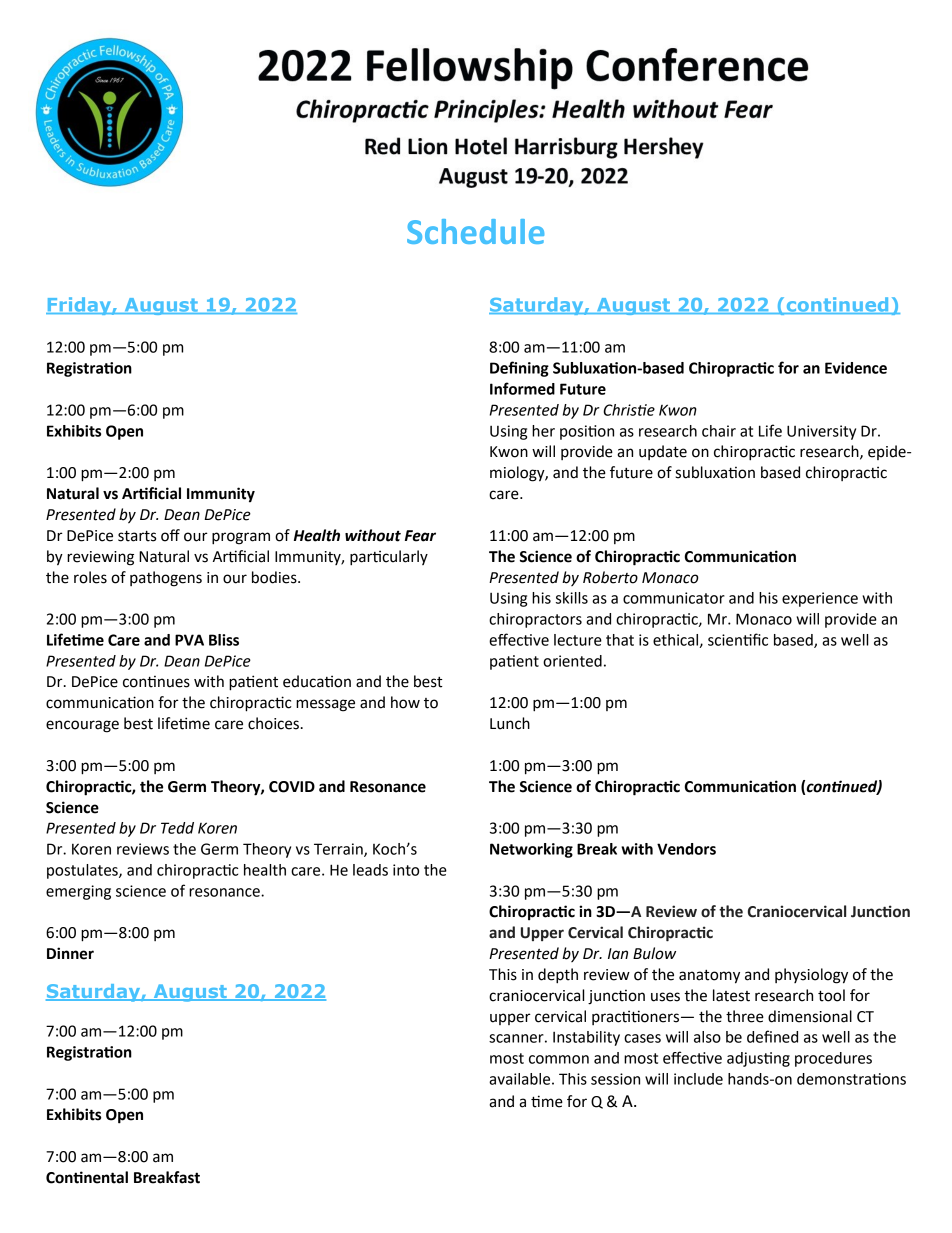  I want to click on scientific, so click(738, 639).
